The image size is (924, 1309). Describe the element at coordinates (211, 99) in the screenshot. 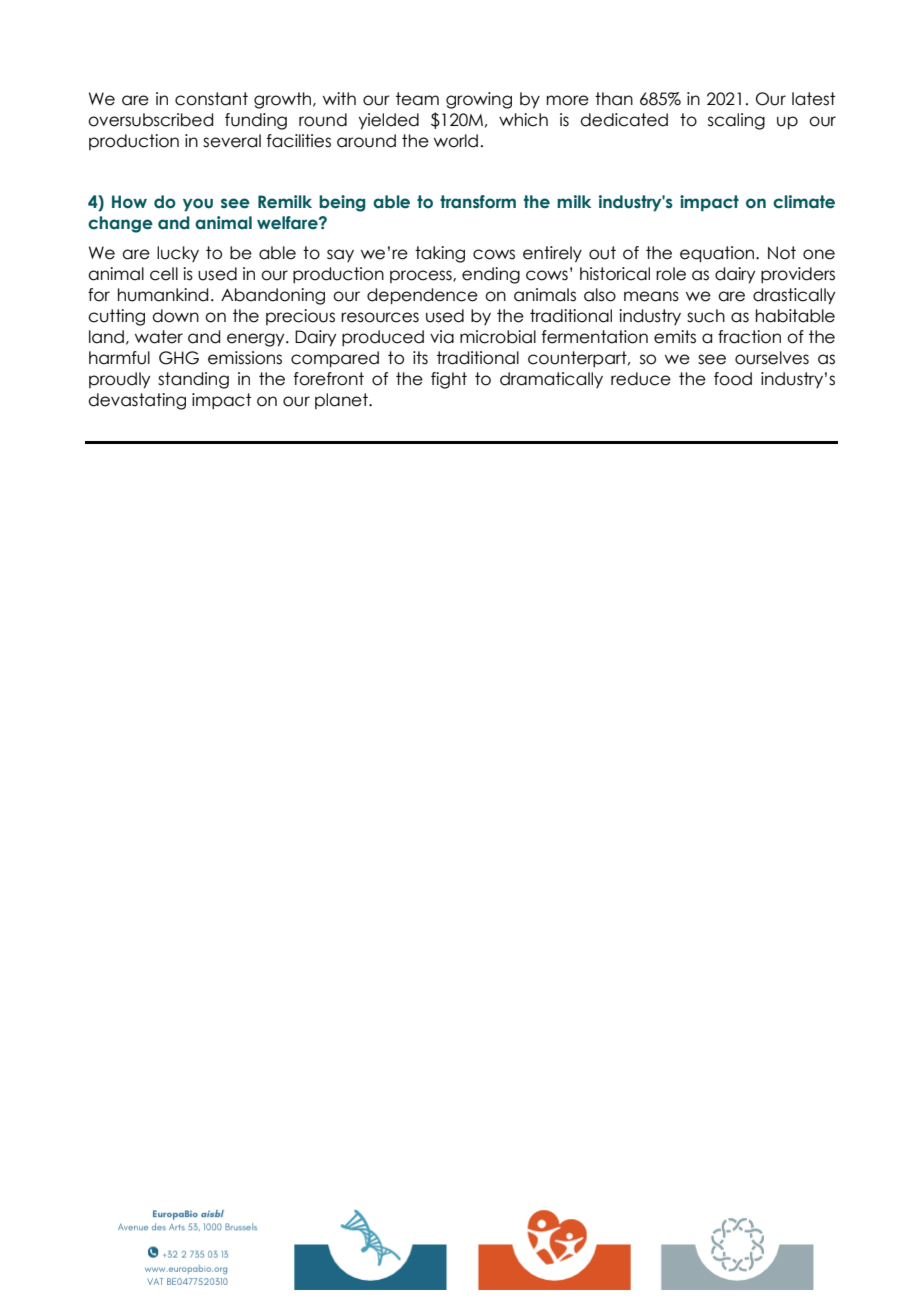

I see `constant` at that location.
